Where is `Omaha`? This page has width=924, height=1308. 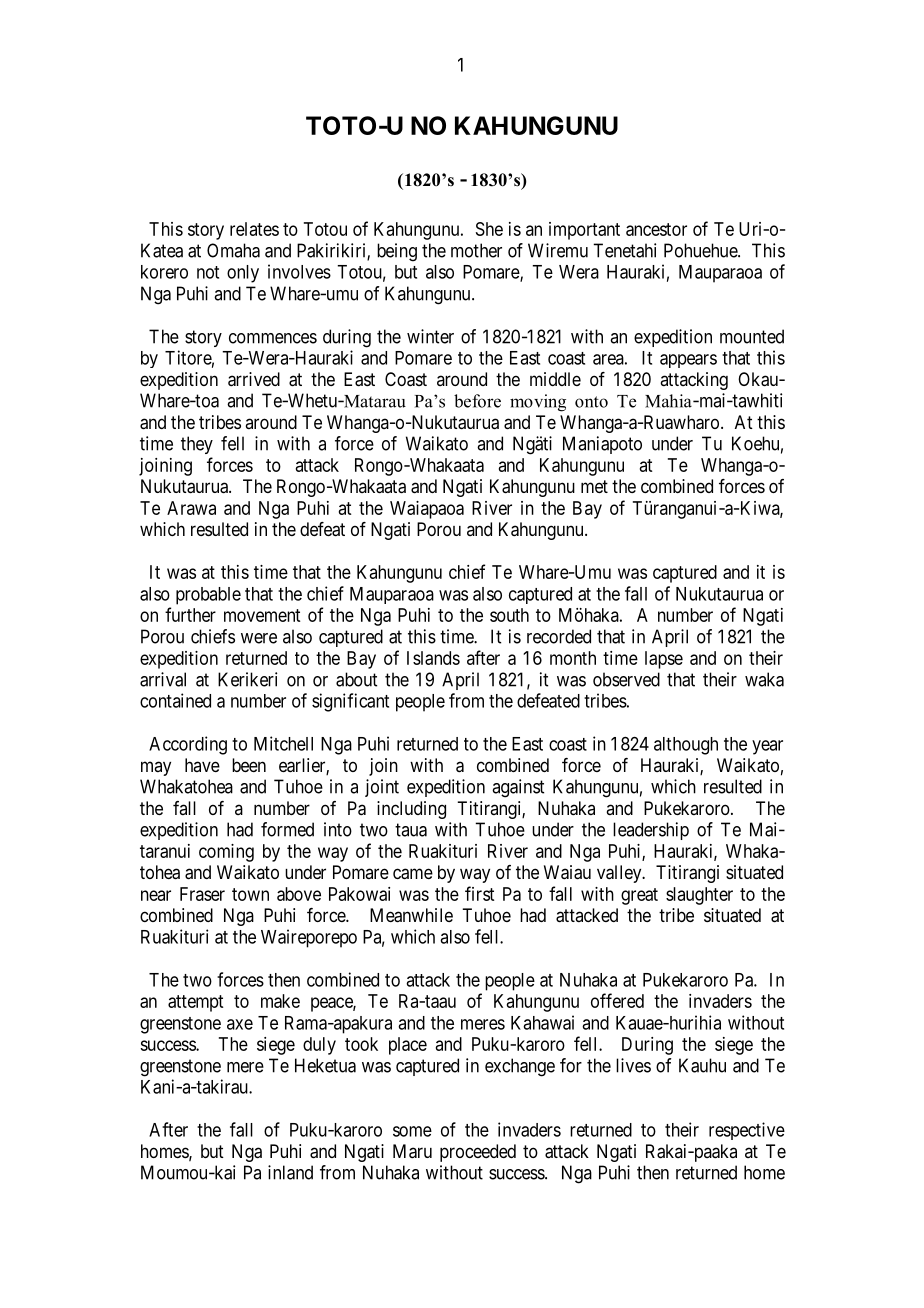 Omaha is located at coordinates (233, 250).
